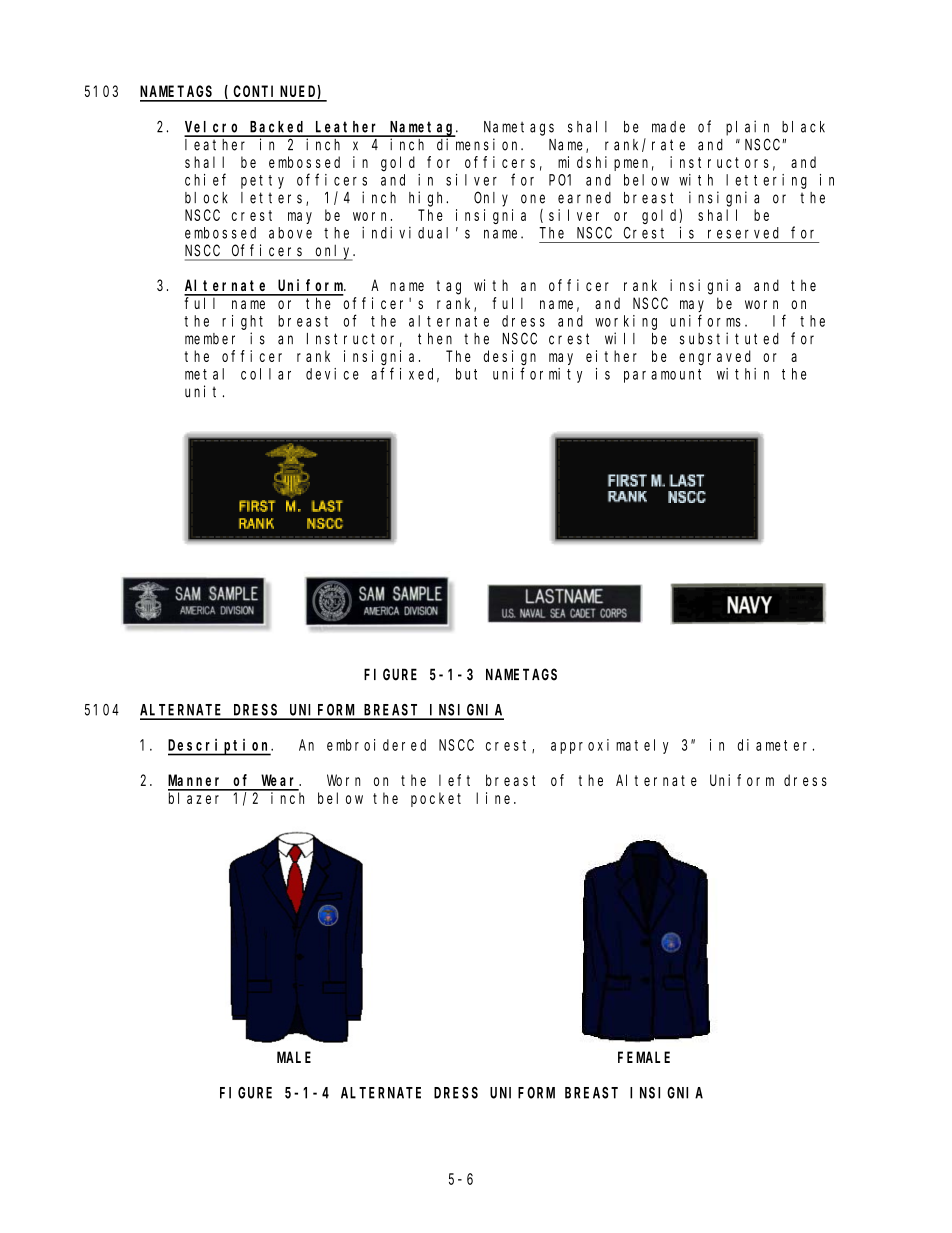 The height and width of the page is (1233, 952). What do you see at coordinates (729, 338) in the page?
I see `substituted` at bounding box center [729, 338].
